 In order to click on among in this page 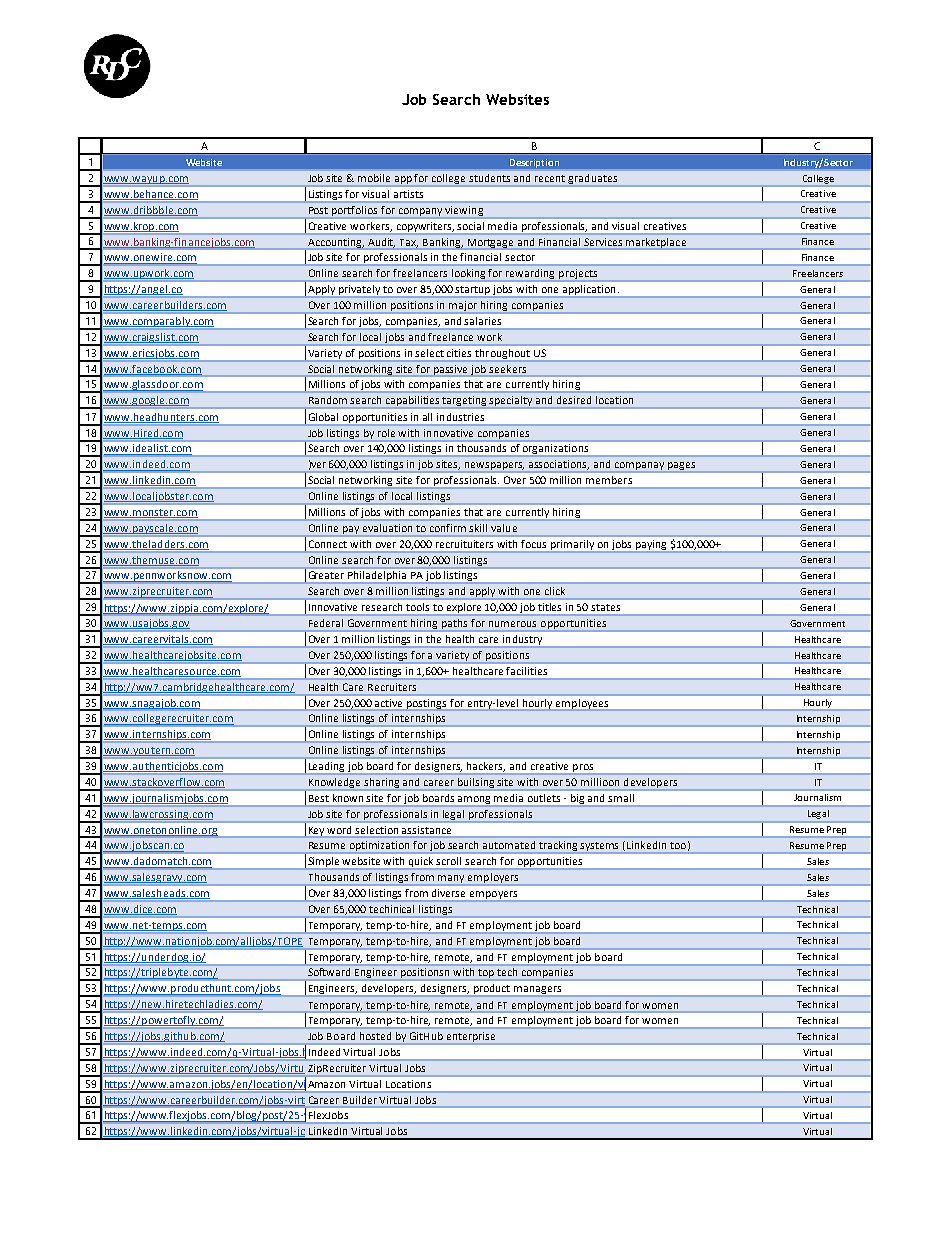, I will do `click(475, 801)`.
